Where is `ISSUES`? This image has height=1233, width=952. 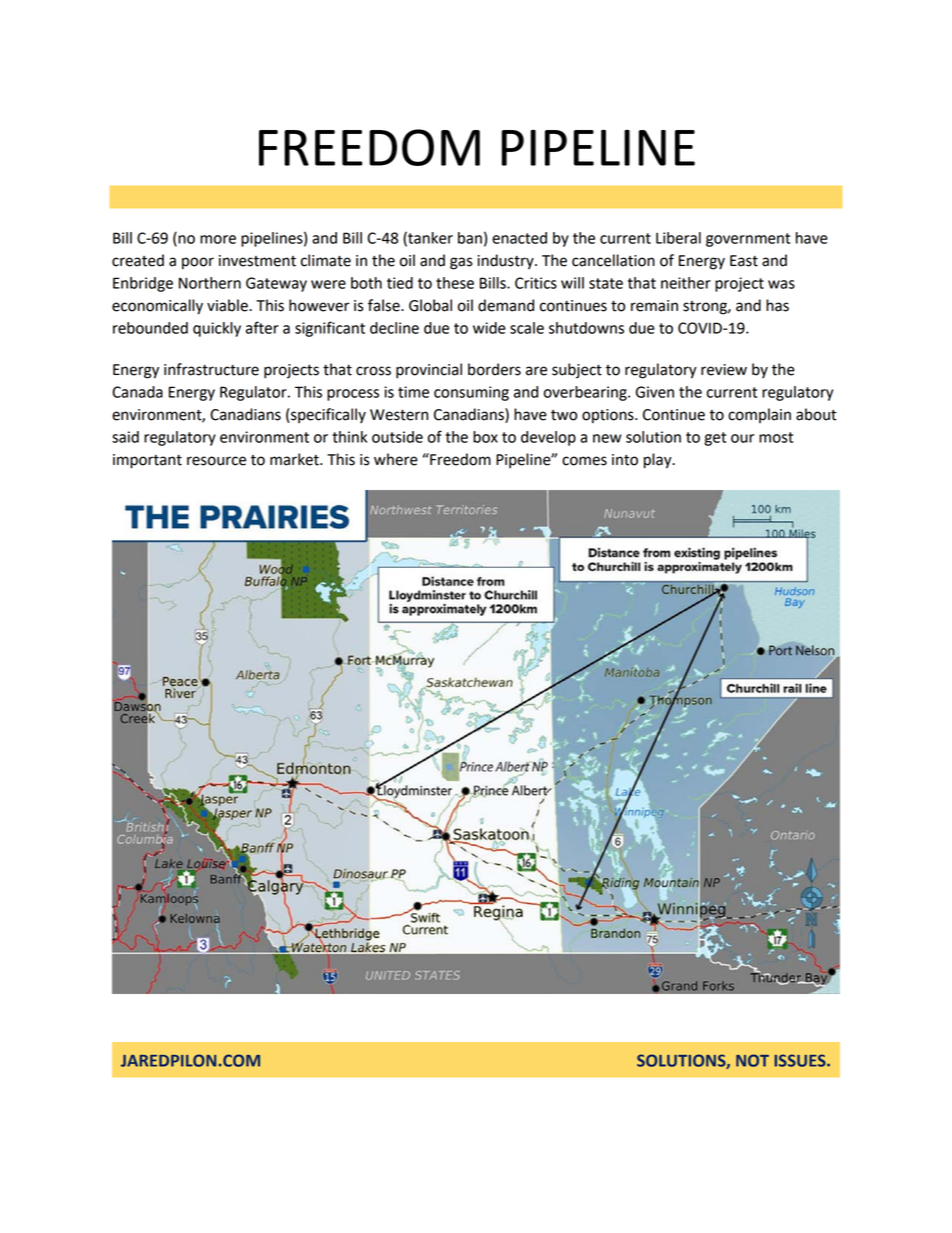
ISSUES is located at coordinates (801, 1060).
